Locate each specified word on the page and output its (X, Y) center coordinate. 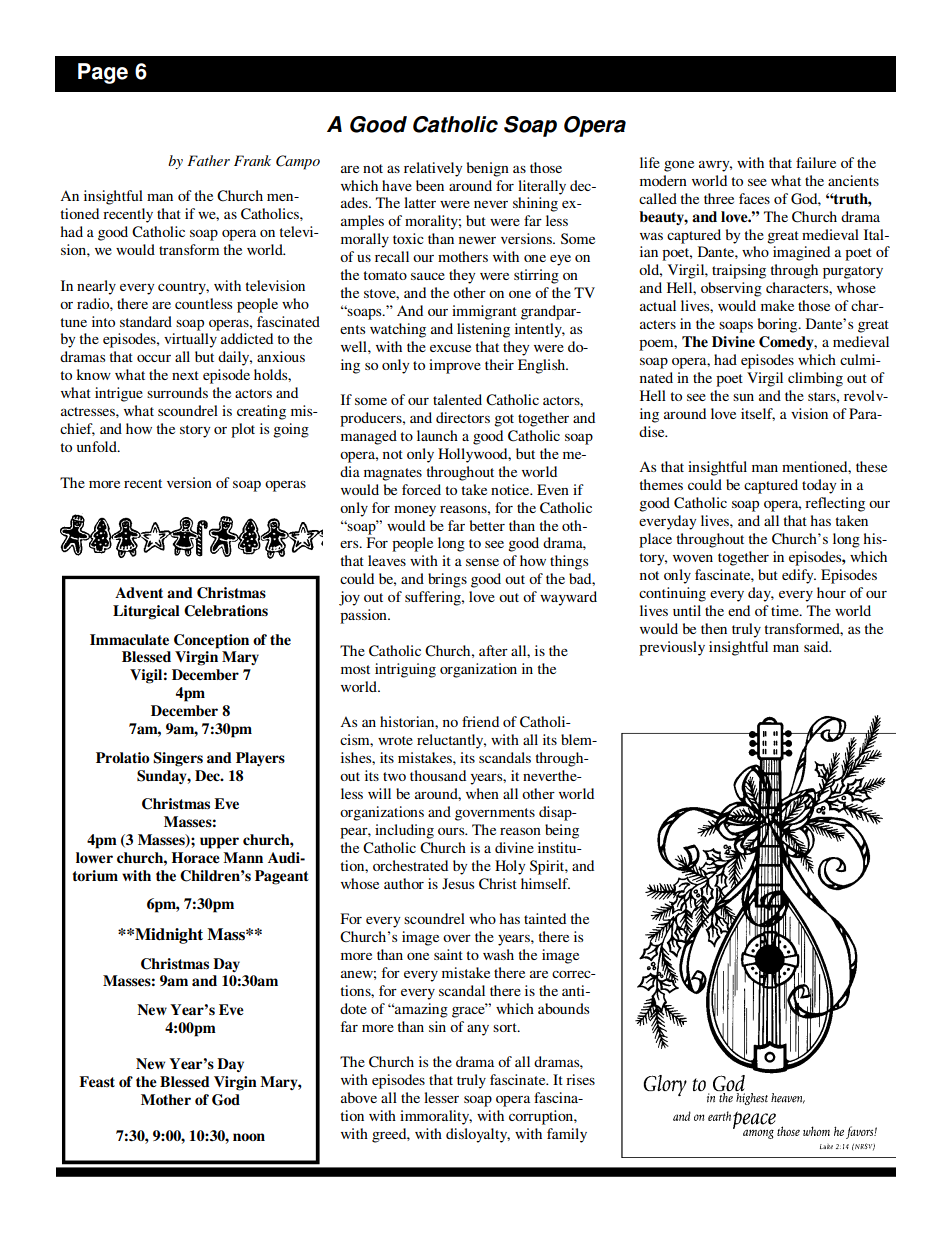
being (562, 831)
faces (754, 198)
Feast (97, 1082)
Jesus (458, 883)
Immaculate (129, 639)
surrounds (177, 392)
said (817, 646)
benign (488, 169)
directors (463, 417)
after (493, 650)
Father (208, 160)
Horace (196, 858)
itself (758, 414)
